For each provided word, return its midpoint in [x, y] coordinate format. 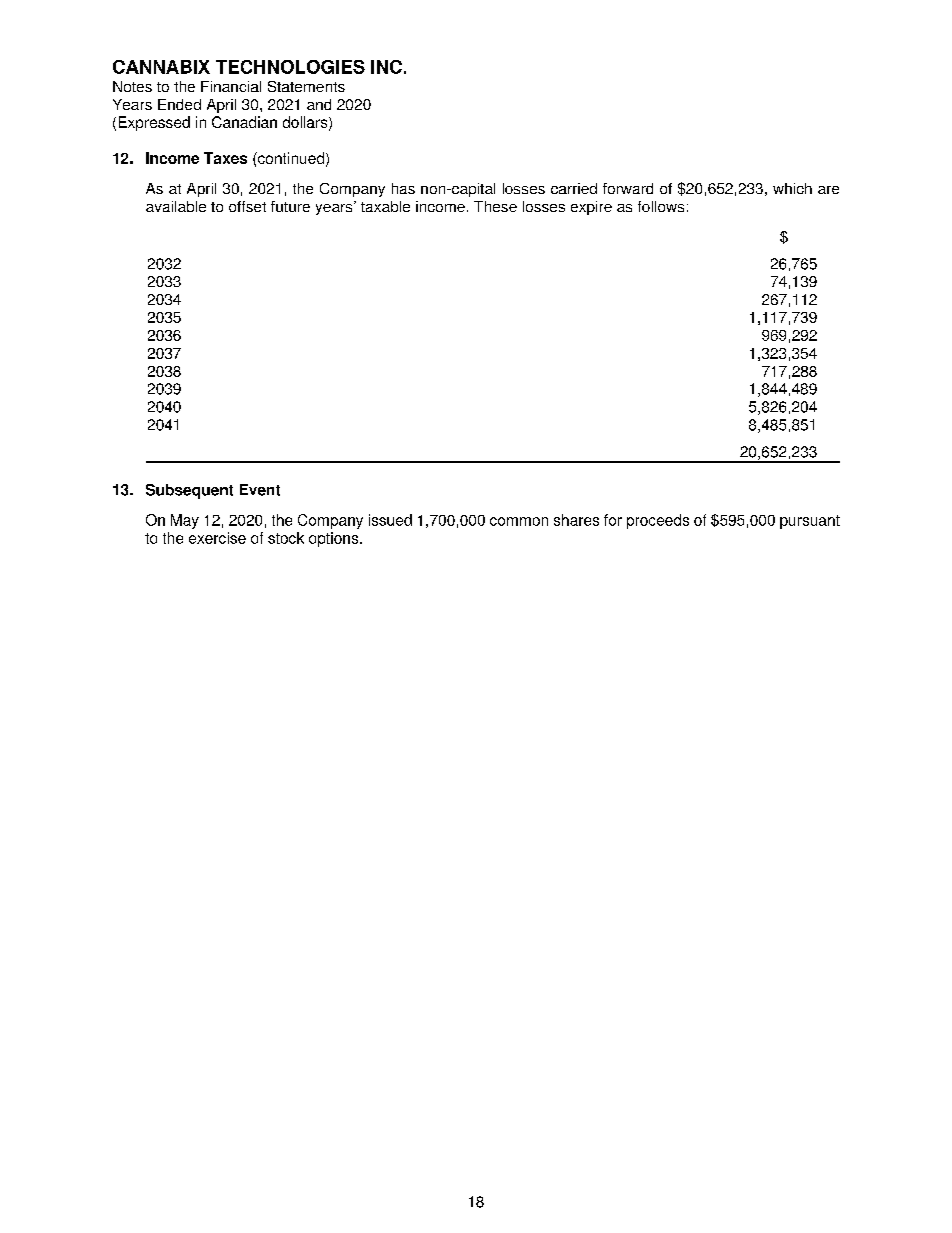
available [176, 206]
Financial [231, 86]
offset [247, 206]
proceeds [658, 521]
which [792, 188]
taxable [385, 206]
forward [628, 188]
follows [661, 206]
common [519, 521]
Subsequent [189, 491]
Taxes [225, 158]
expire [591, 208]
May [185, 521]
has [403, 188]
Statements [306, 86]
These [495, 206]
